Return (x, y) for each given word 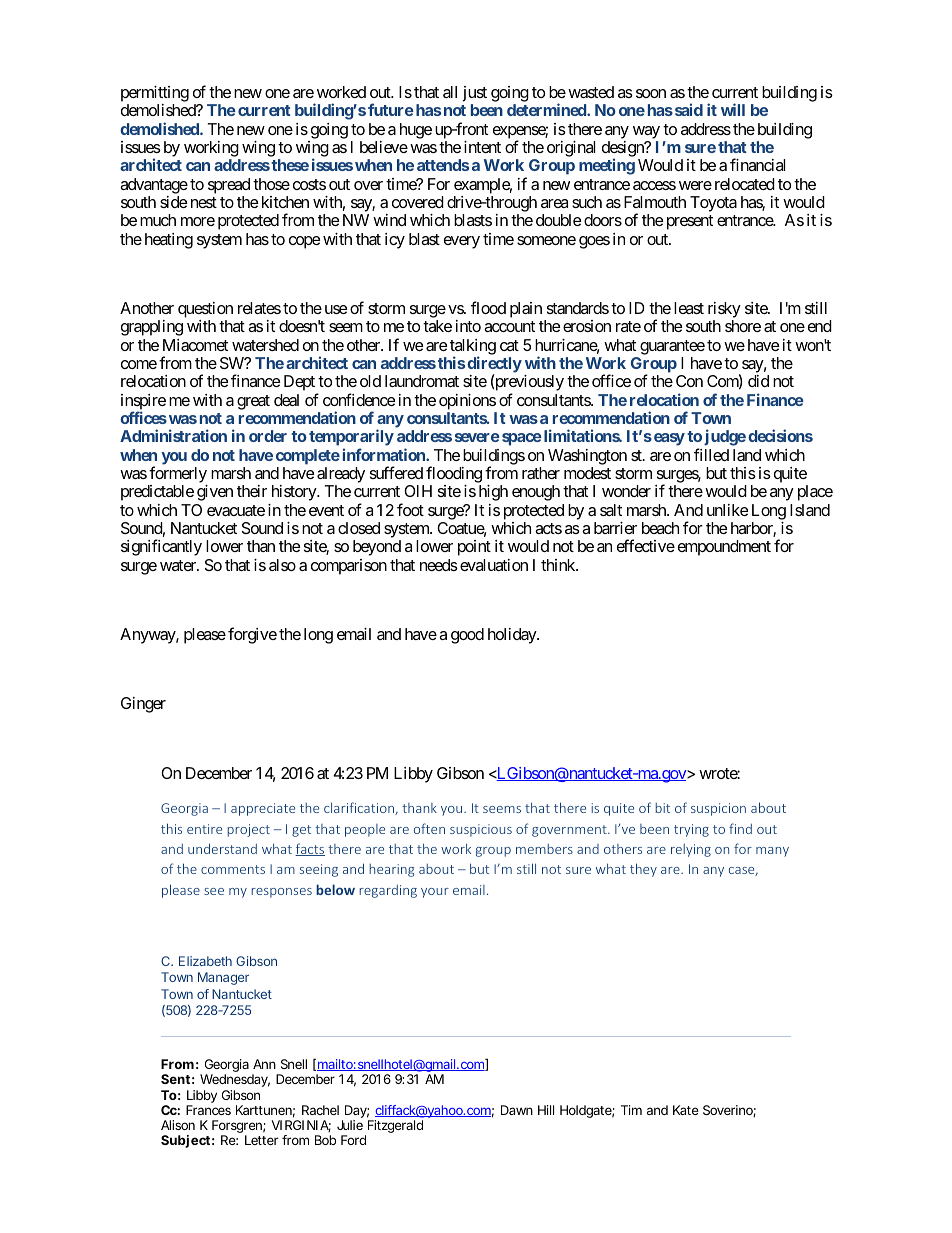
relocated (745, 184)
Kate (686, 1110)
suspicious (481, 830)
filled (711, 454)
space (522, 439)
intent (482, 147)
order (268, 436)
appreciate (263, 809)
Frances (208, 1110)
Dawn (517, 1110)
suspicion (718, 809)
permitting (155, 94)
